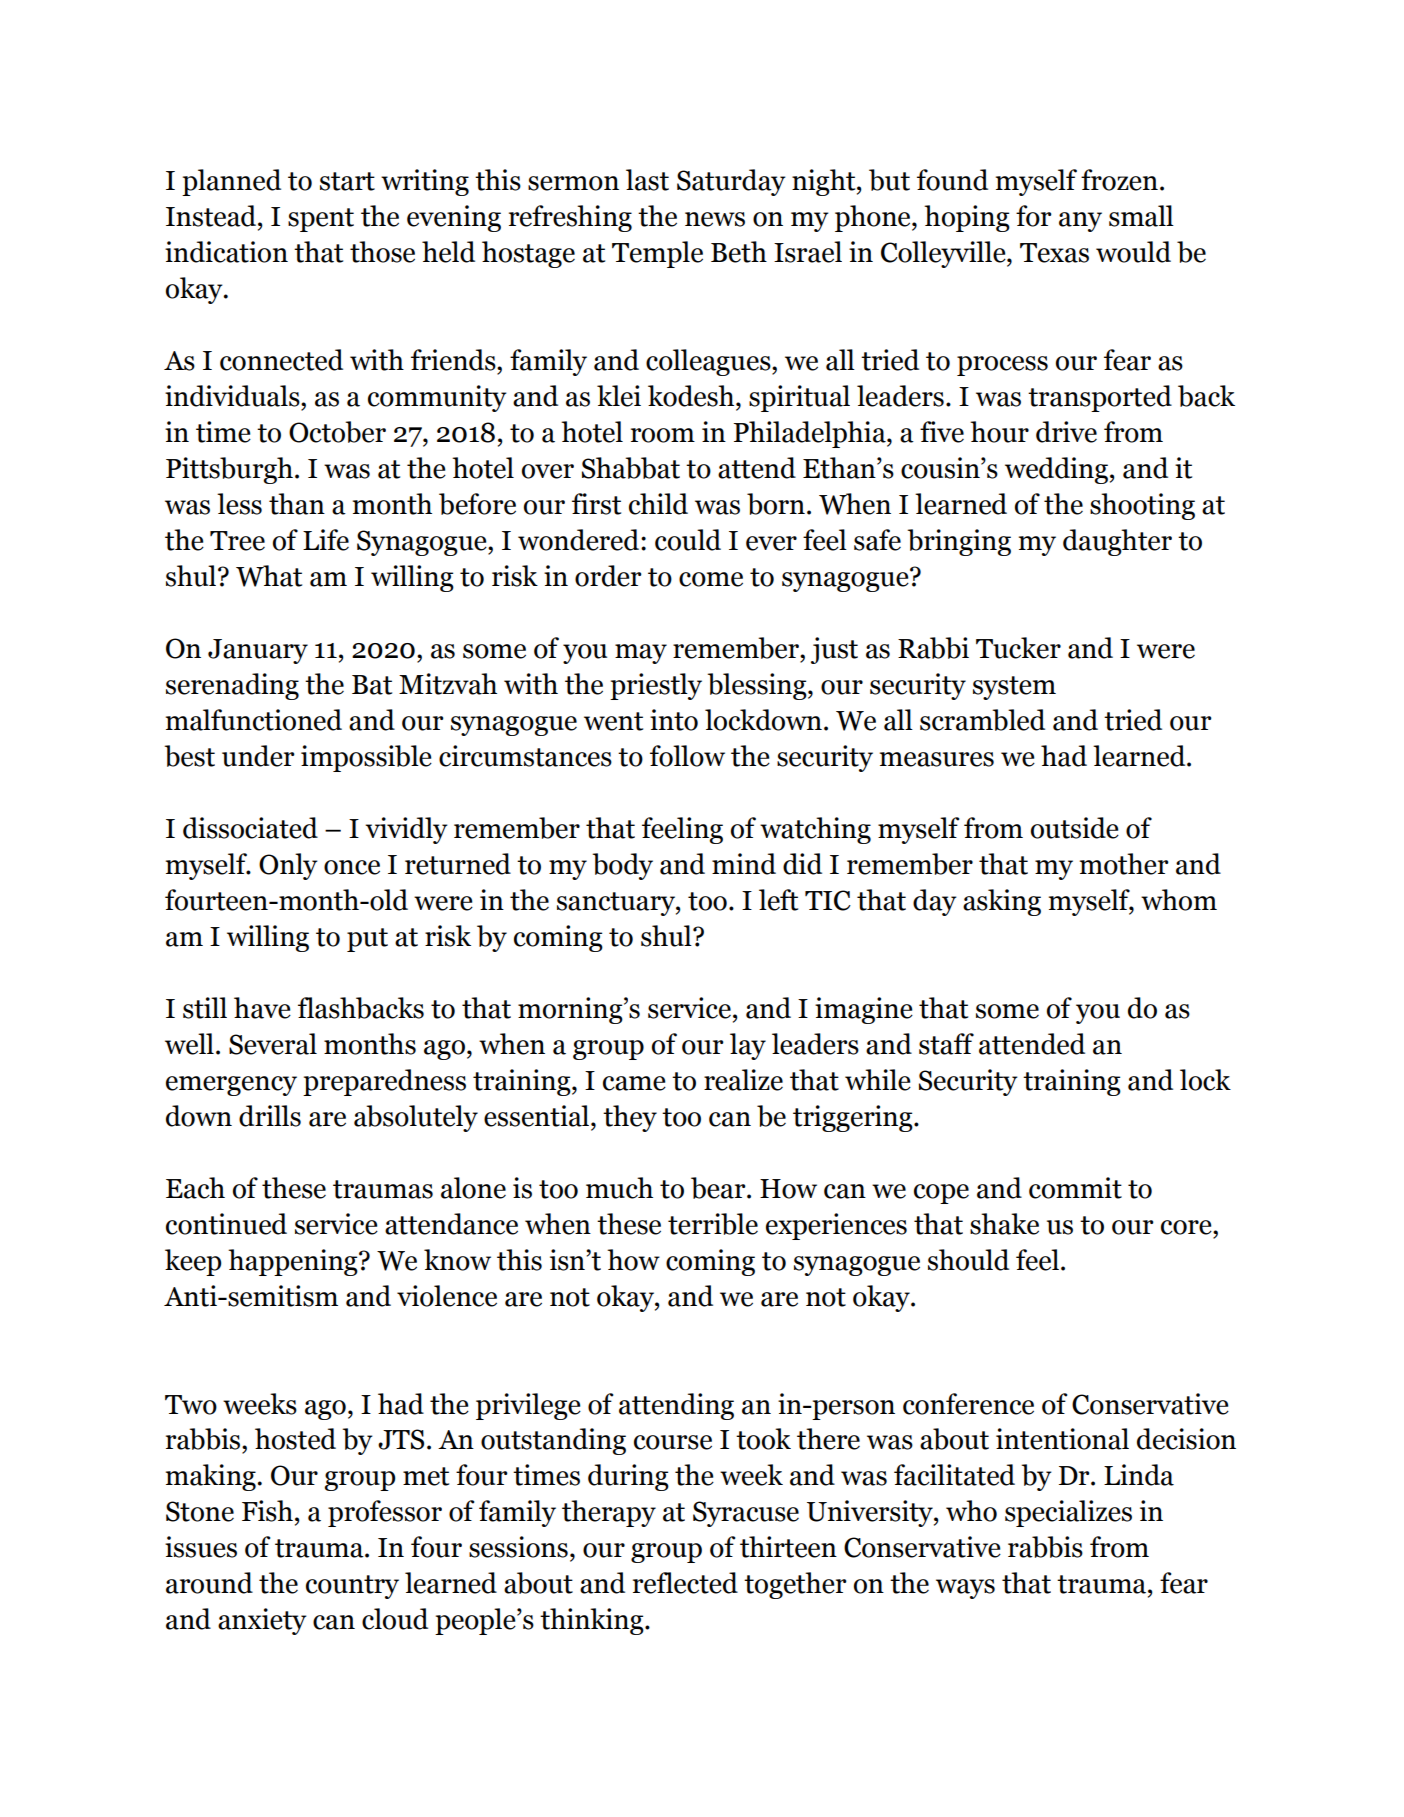  I want to click on Only, so click(288, 866).
